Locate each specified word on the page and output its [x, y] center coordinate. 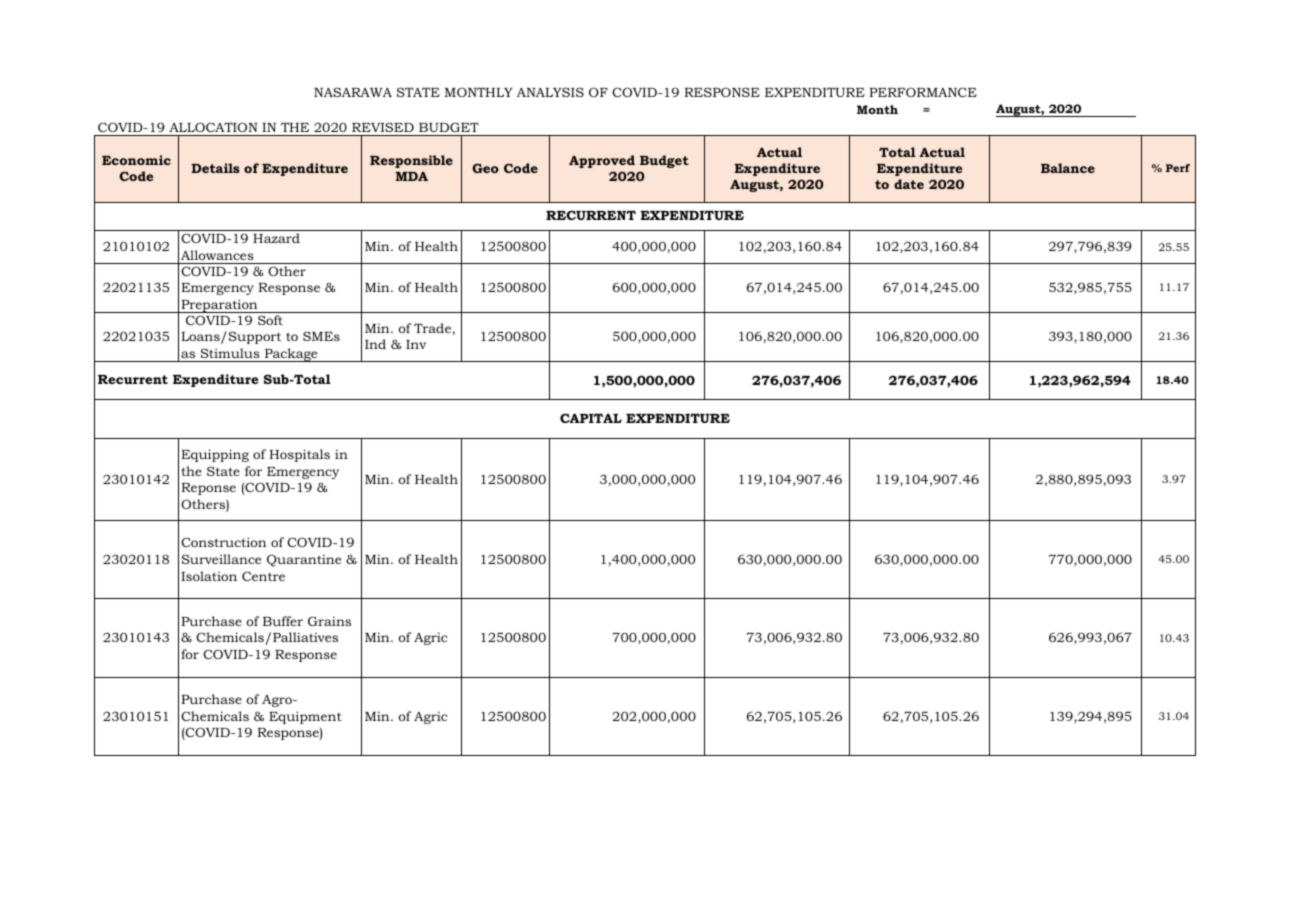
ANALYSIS [550, 92]
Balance [1068, 168]
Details [215, 168]
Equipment [305, 717]
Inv [416, 344]
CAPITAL [591, 418]
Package [291, 355]
